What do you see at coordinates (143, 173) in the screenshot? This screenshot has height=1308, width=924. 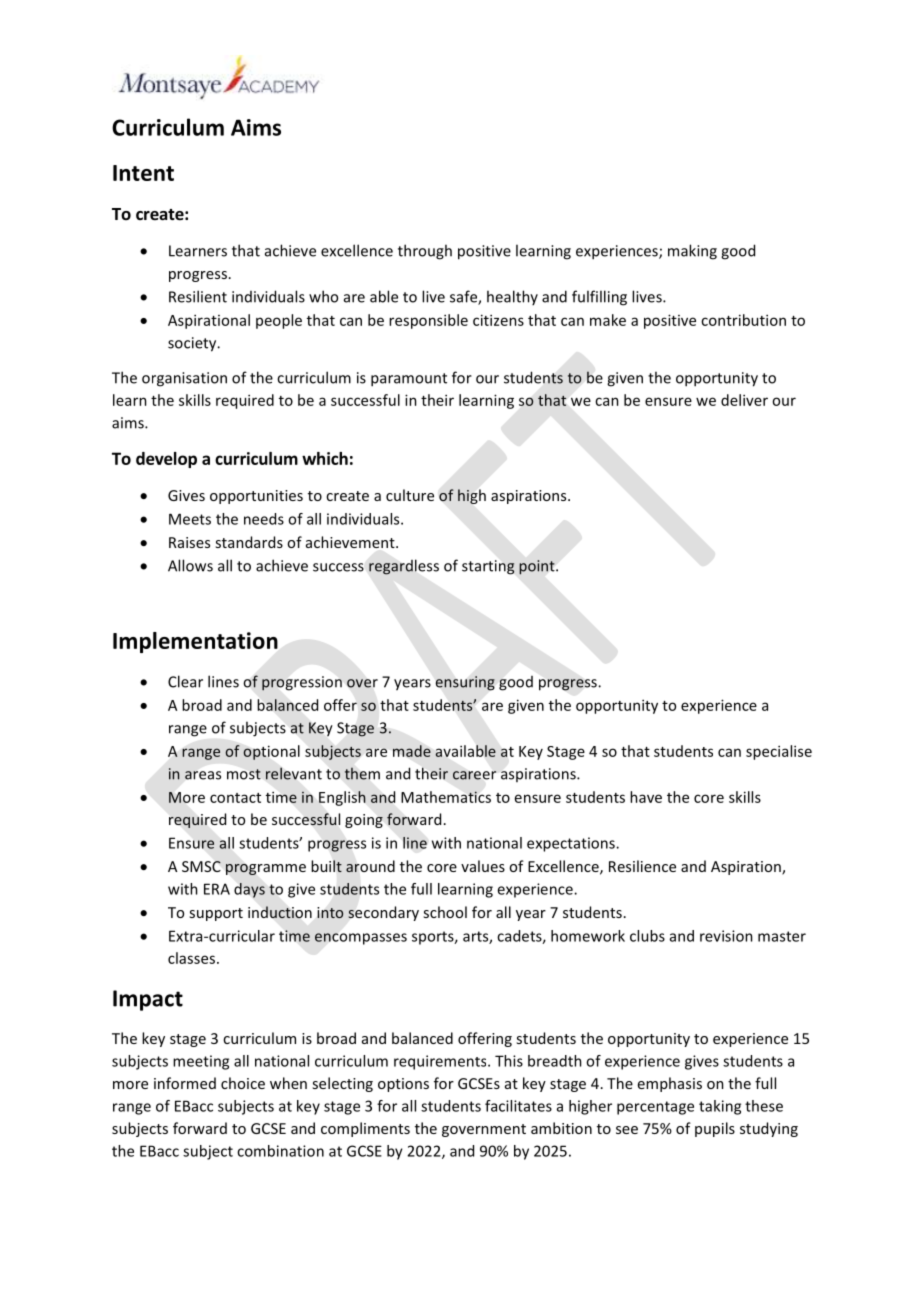 I see `Intent` at bounding box center [143, 173].
